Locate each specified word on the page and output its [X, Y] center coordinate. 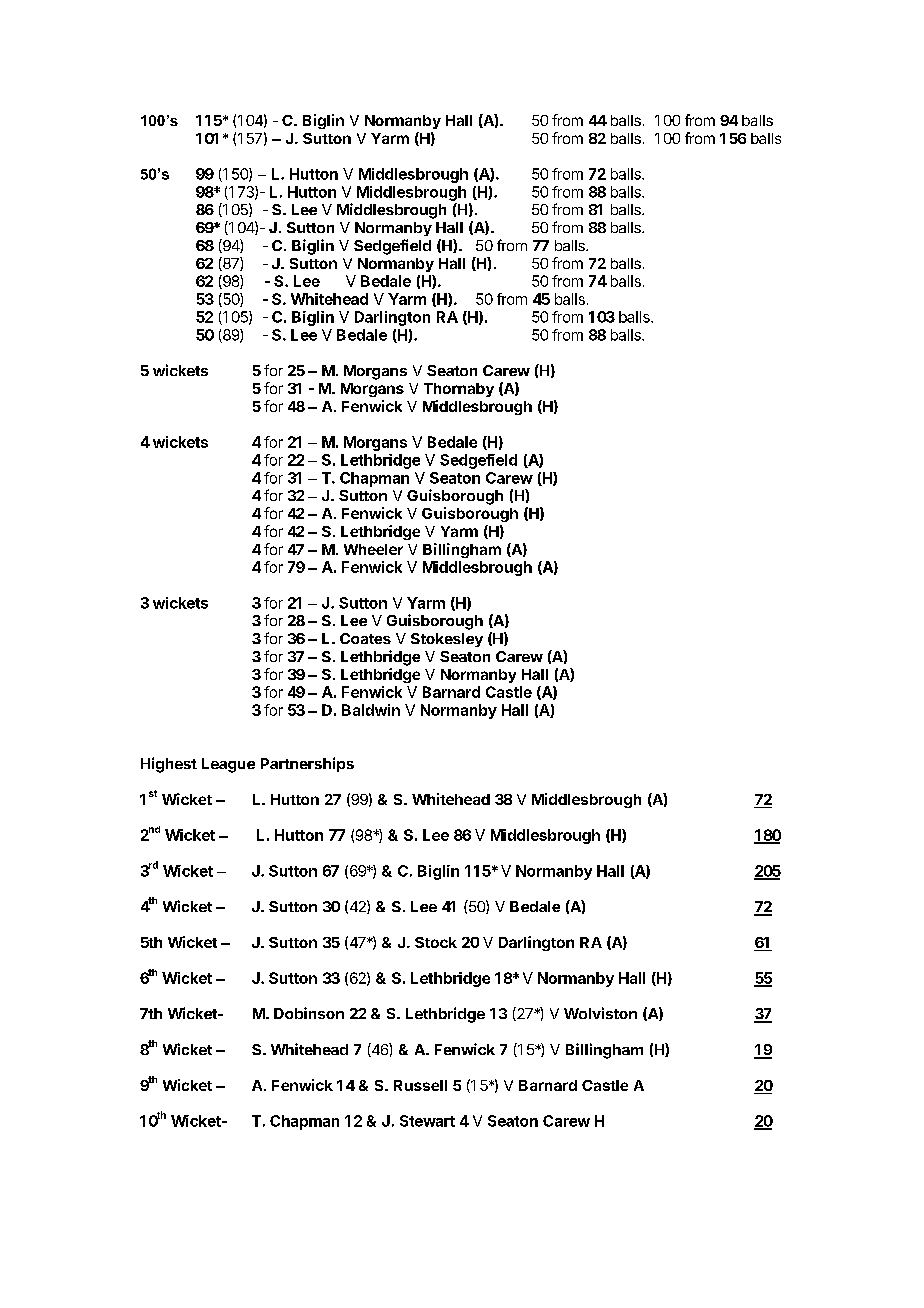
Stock [436, 942]
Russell [420, 1085]
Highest [169, 765]
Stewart [427, 1121]
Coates [365, 638]
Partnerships [307, 764]
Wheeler [373, 549]
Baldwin [371, 710]
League [228, 765]
